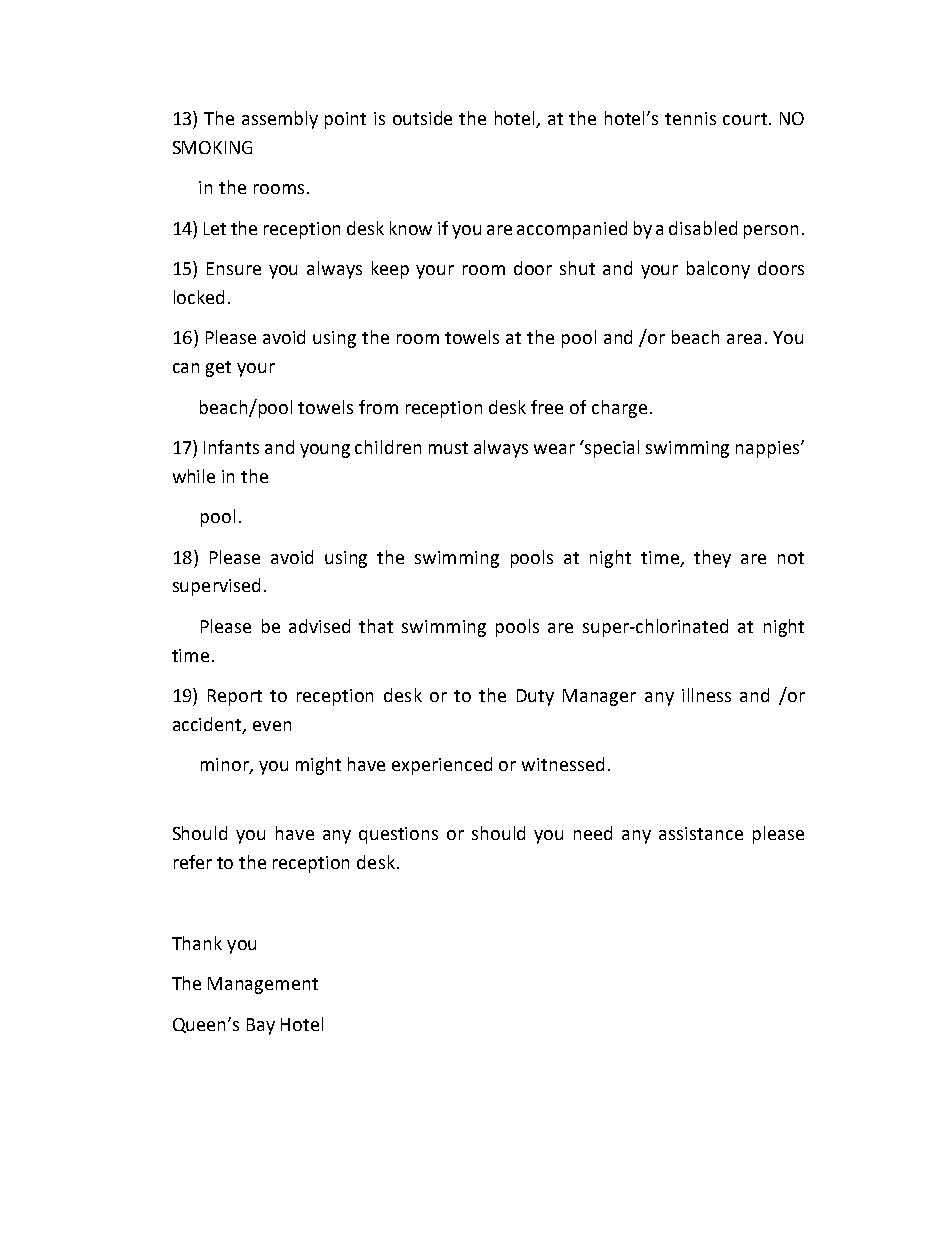  Describe the element at coordinates (261, 1026) in the image. I see `Bay` at that location.
